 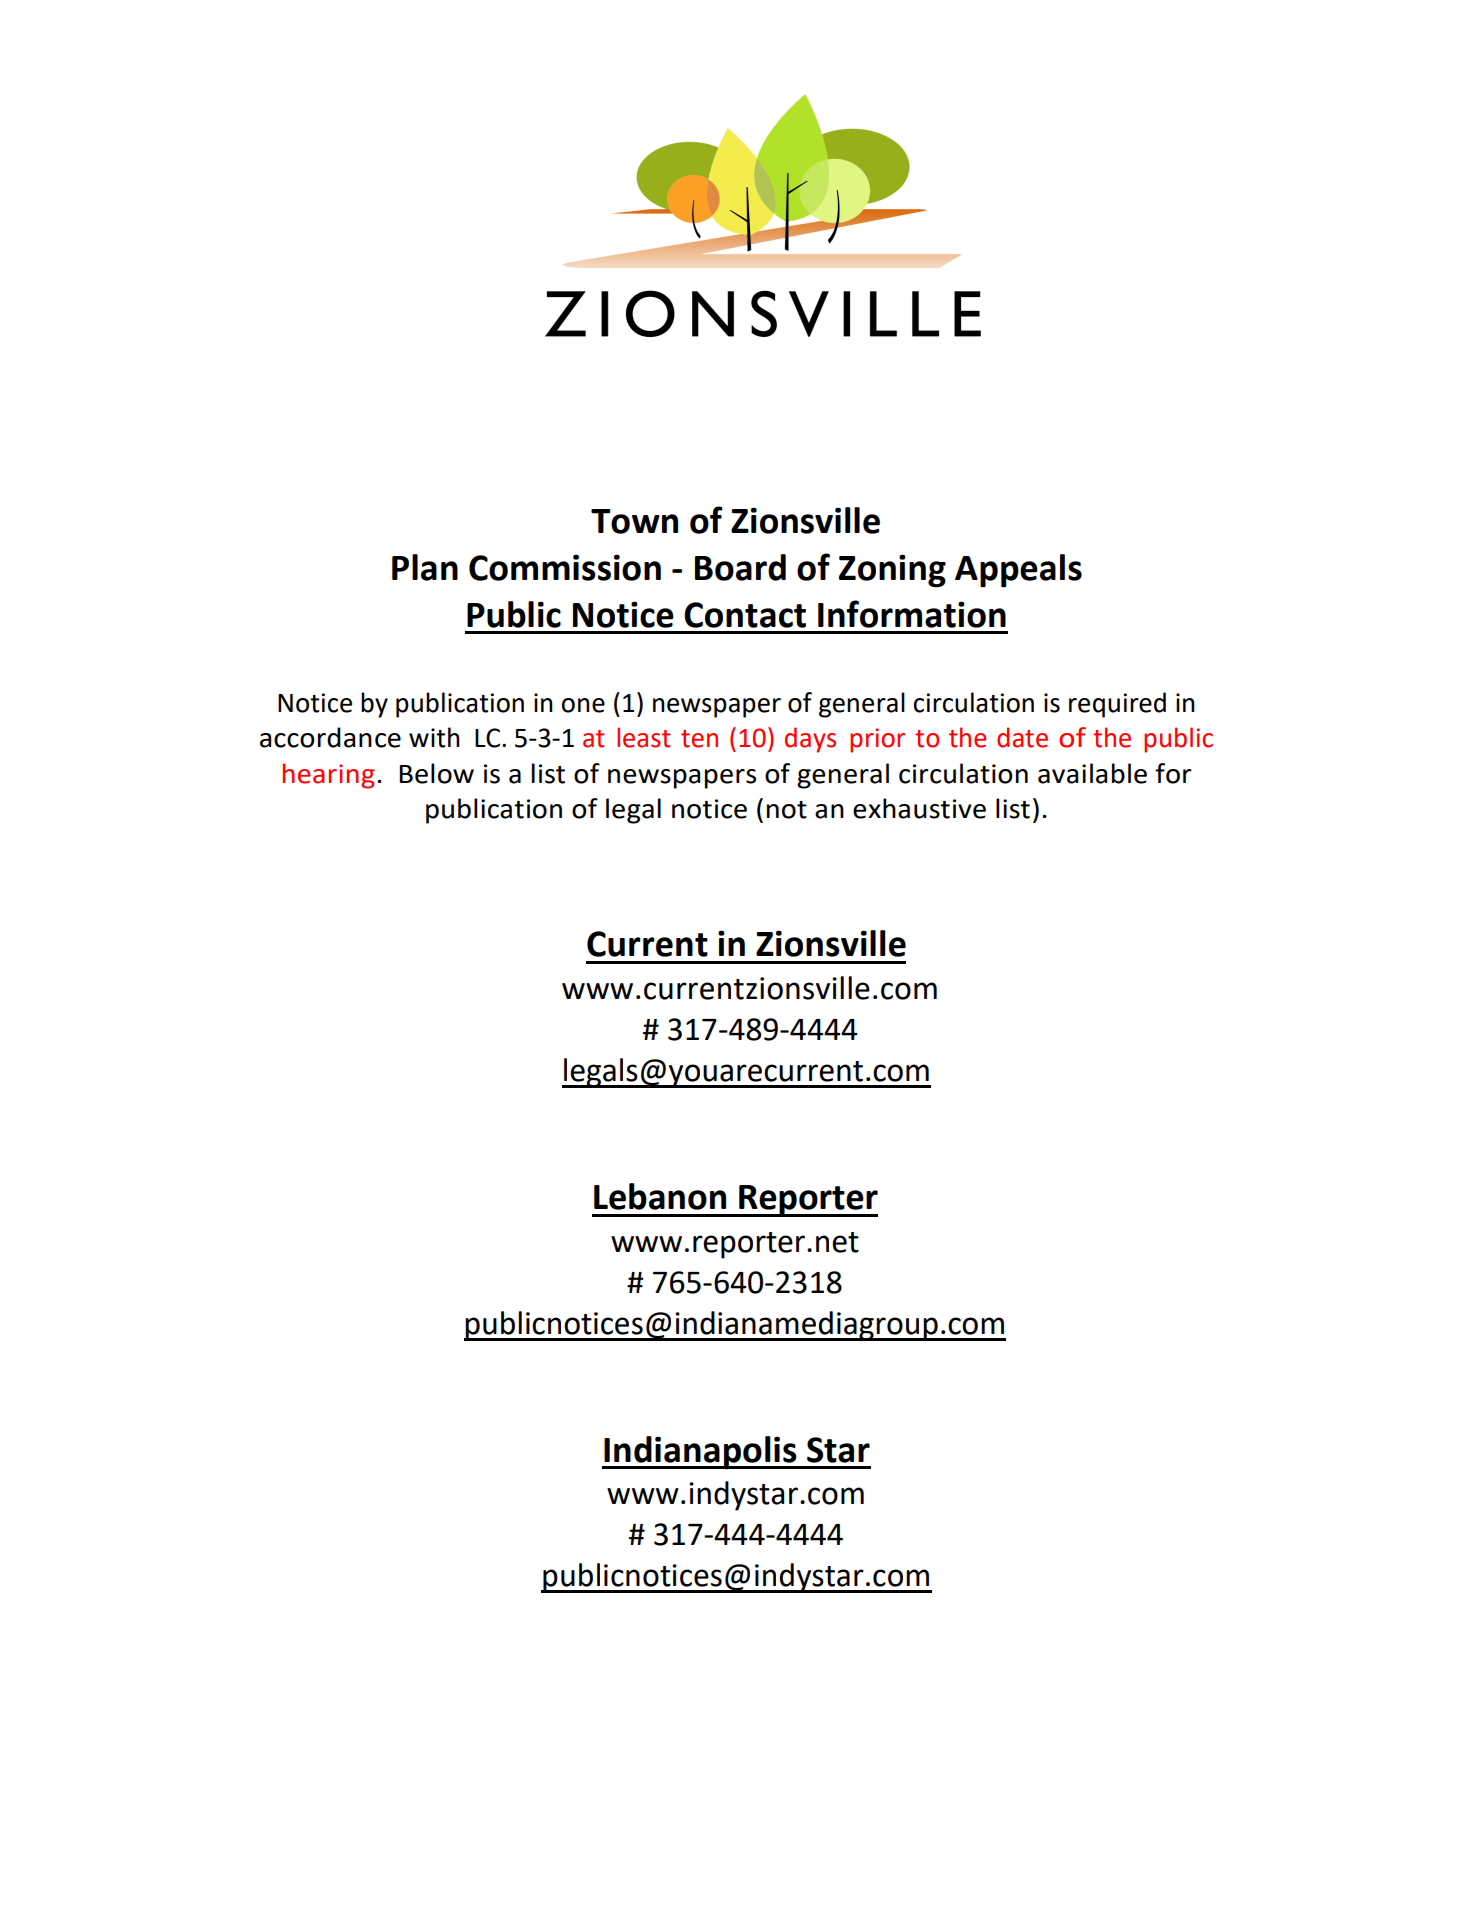 What do you see at coordinates (810, 740) in the screenshot?
I see `days` at bounding box center [810, 740].
